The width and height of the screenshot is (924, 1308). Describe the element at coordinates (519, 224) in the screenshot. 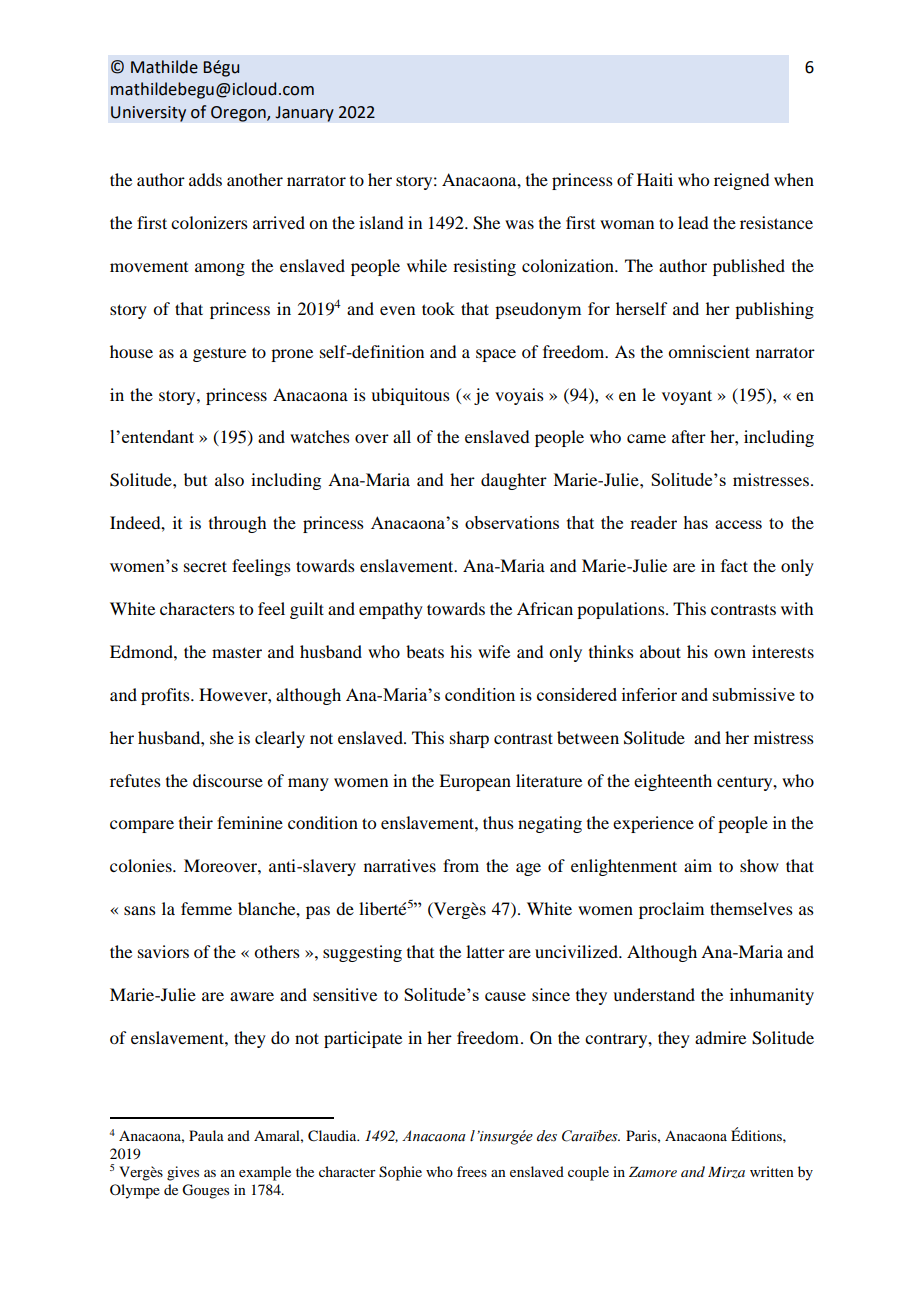

I see `was` at that location.
